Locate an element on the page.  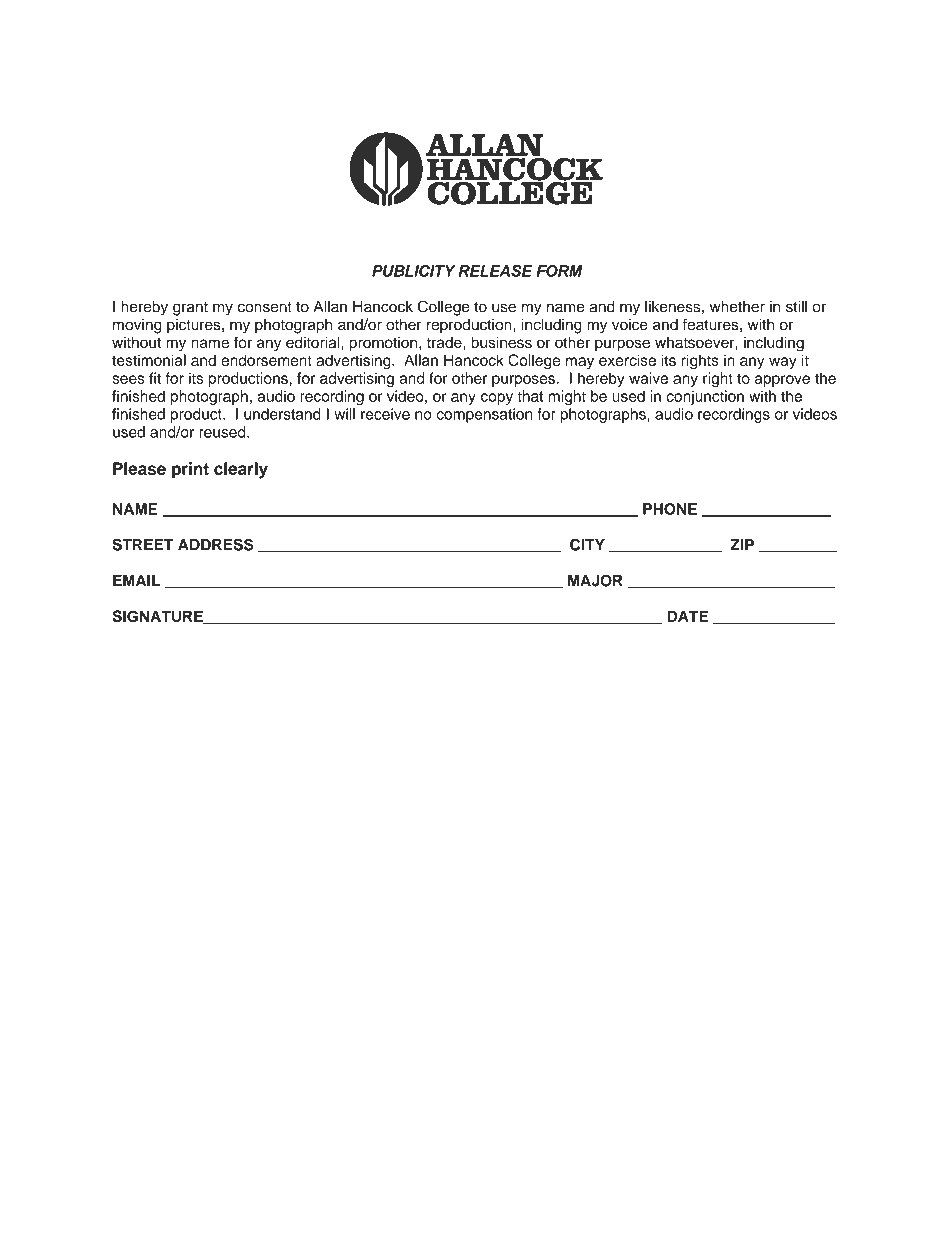
compensation is located at coordinates (484, 415).
